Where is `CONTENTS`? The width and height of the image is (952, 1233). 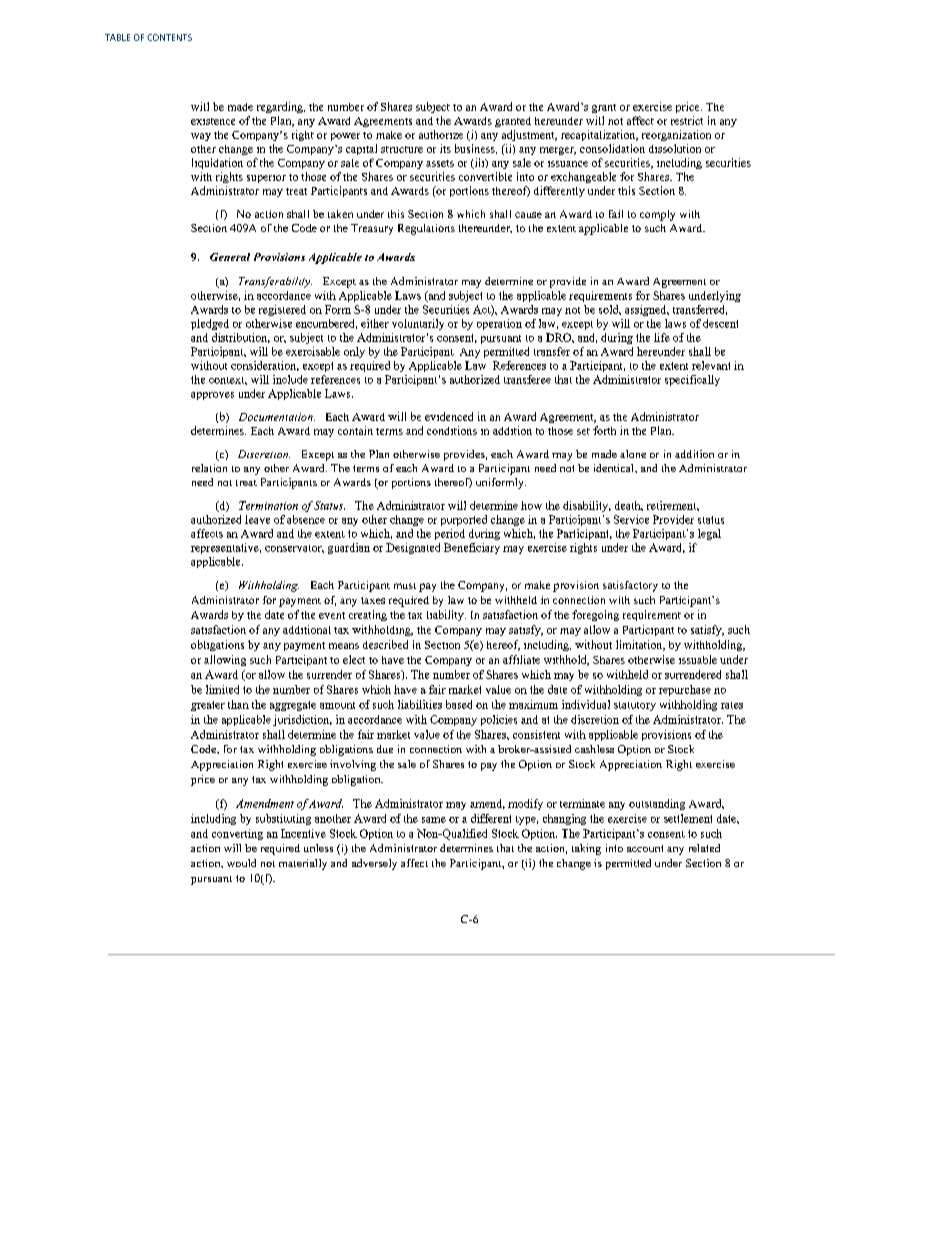
CONTENTS is located at coordinates (169, 37).
